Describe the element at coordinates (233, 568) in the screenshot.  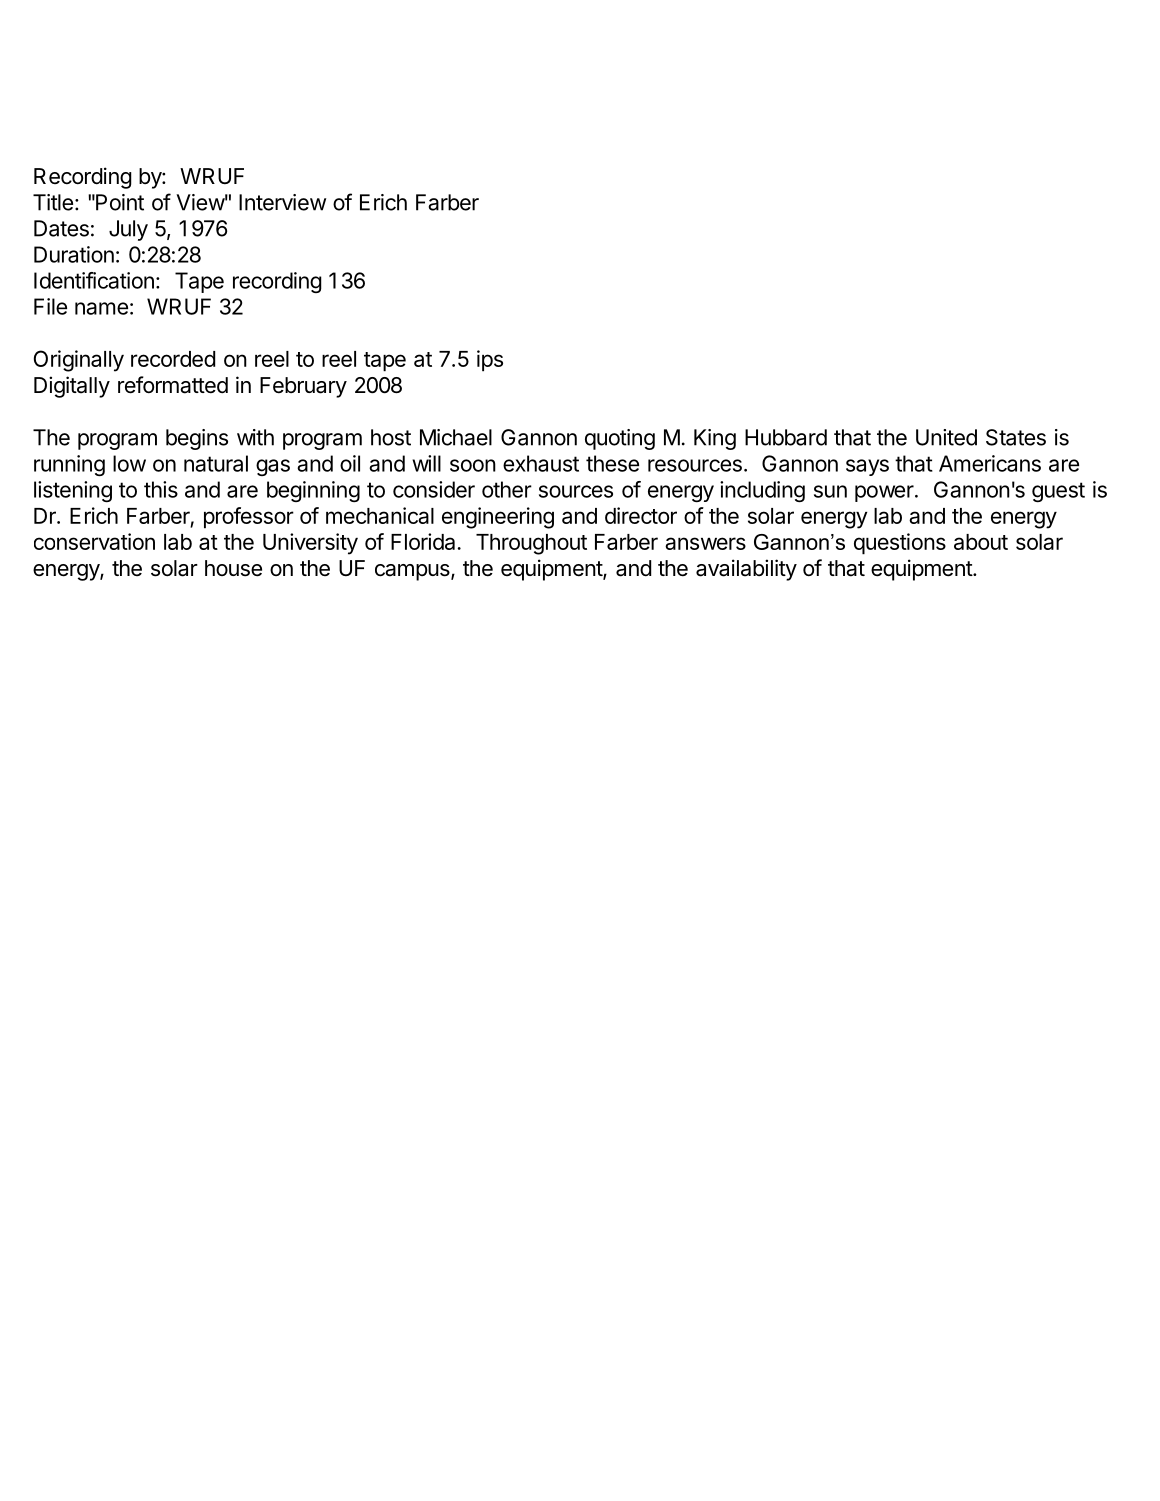
I see `house` at that location.
